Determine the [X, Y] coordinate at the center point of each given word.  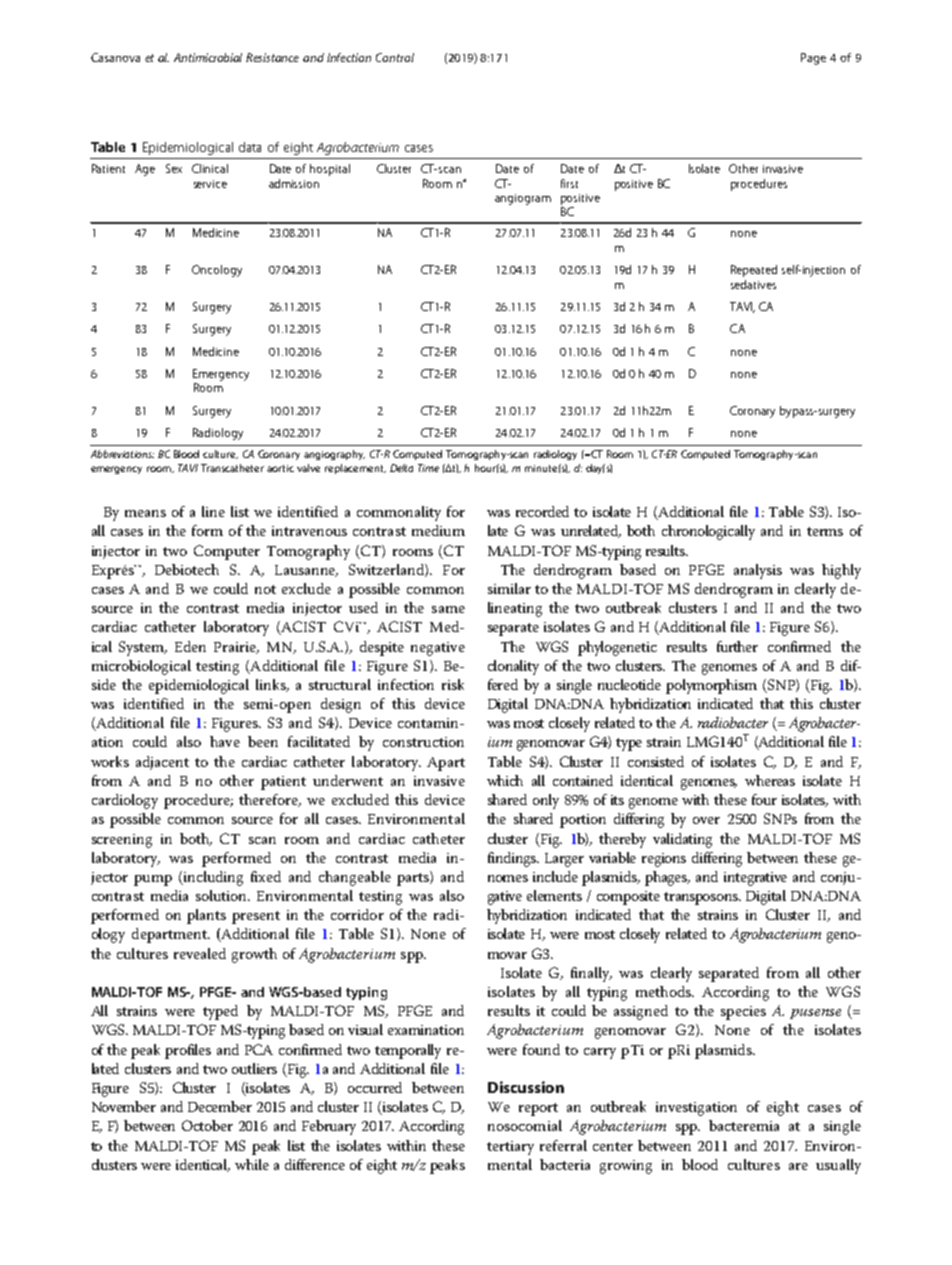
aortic [280, 468]
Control [395, 57]
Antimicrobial [208, 57]
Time [428, 468]
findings [513, 859]
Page [813, 59]
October [207, 1125]
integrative [755, 879]
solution [223, 895]
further [737, 646]
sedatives [753, 284]
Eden [190, 646]
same [448, 609]
